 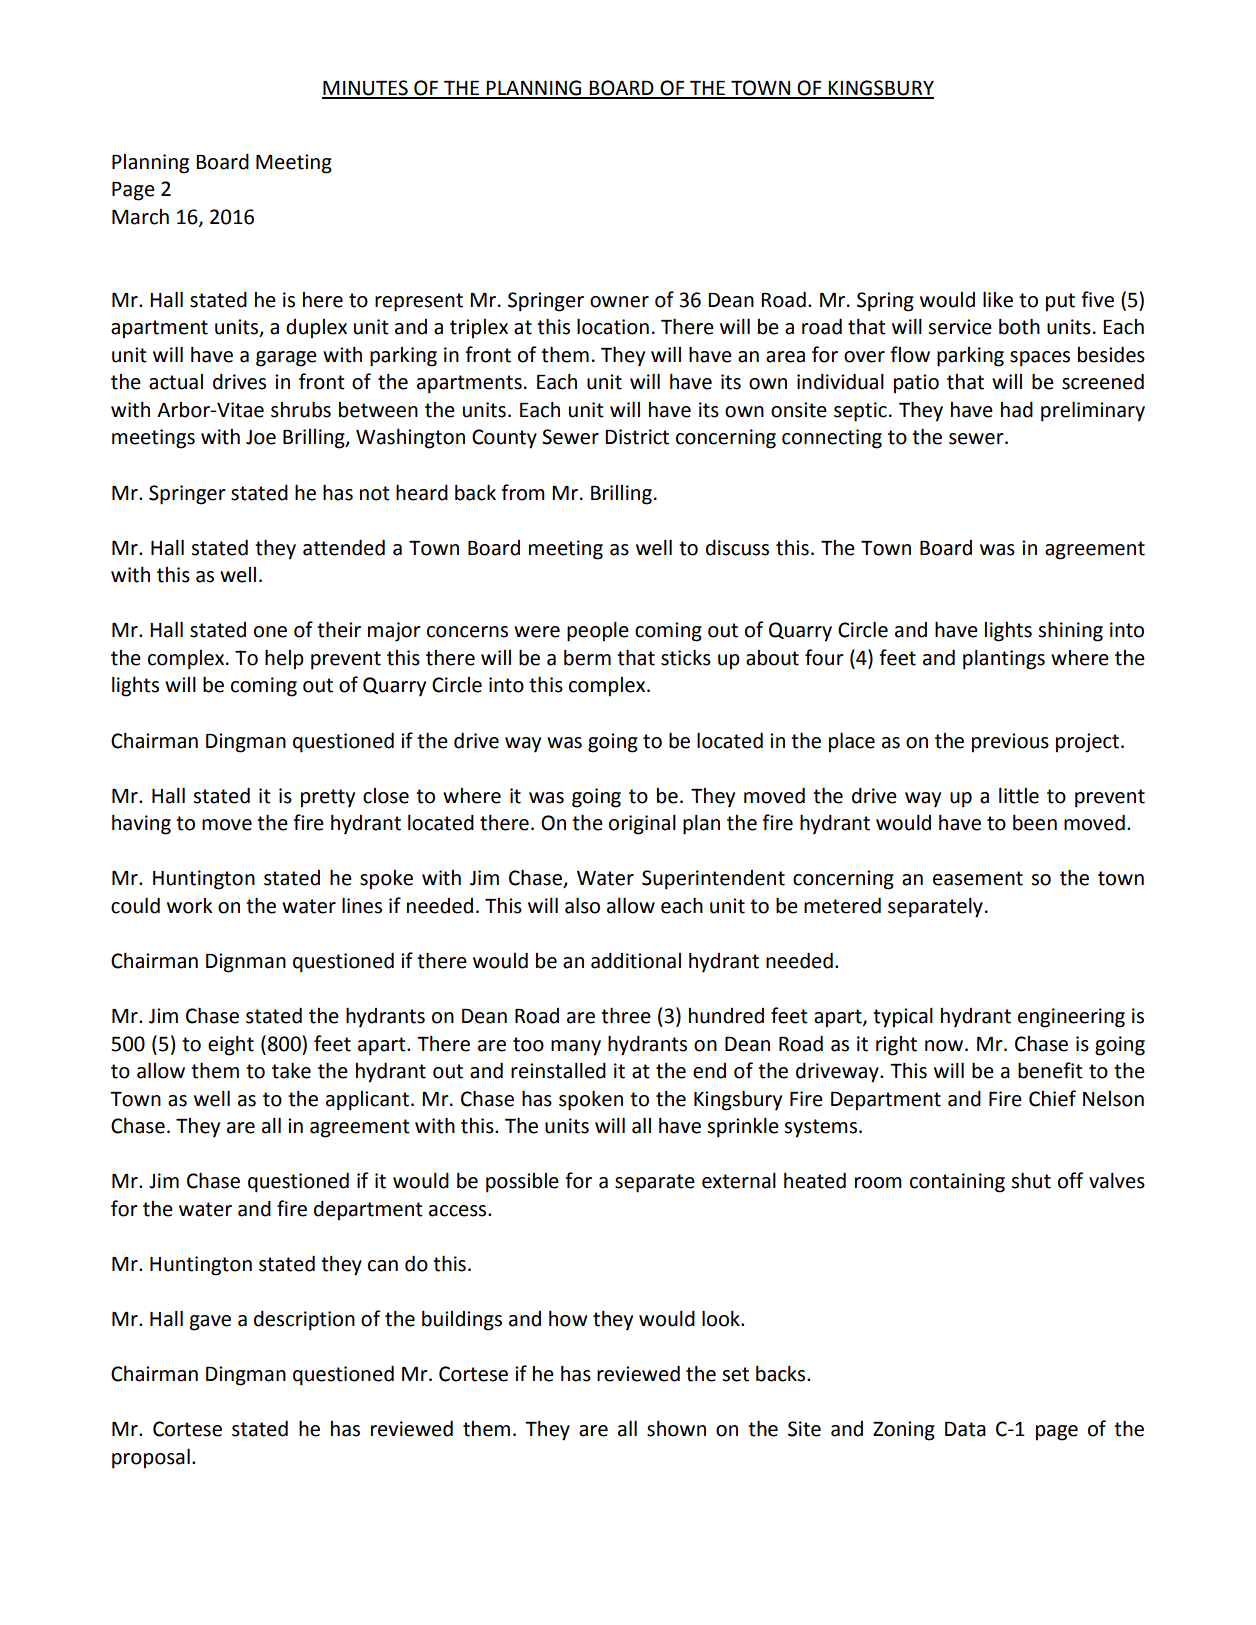 I want to click on shining, so click(x=1070, y=631).
